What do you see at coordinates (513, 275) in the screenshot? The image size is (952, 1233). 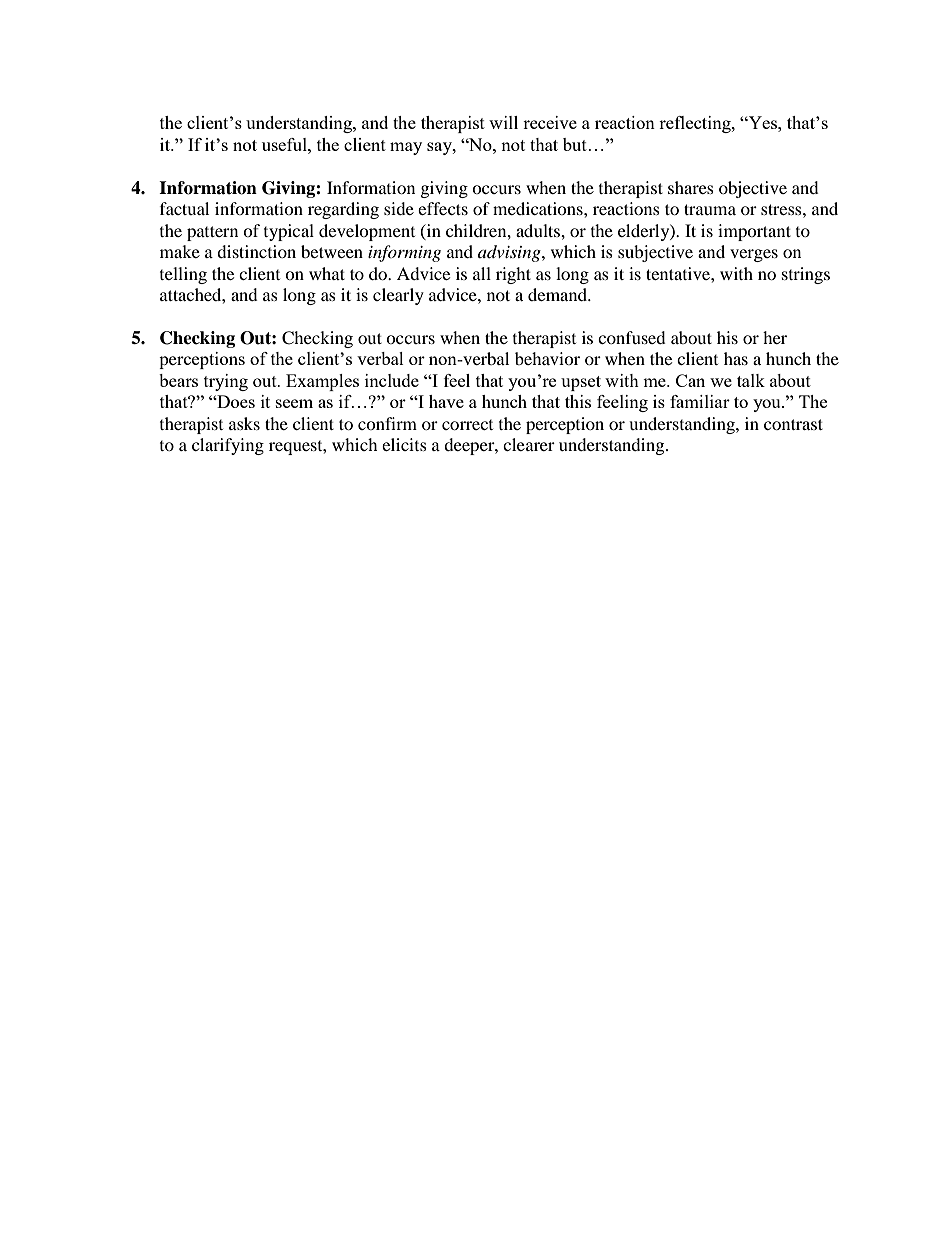 I see `right` at bounding box center [513, 275].
